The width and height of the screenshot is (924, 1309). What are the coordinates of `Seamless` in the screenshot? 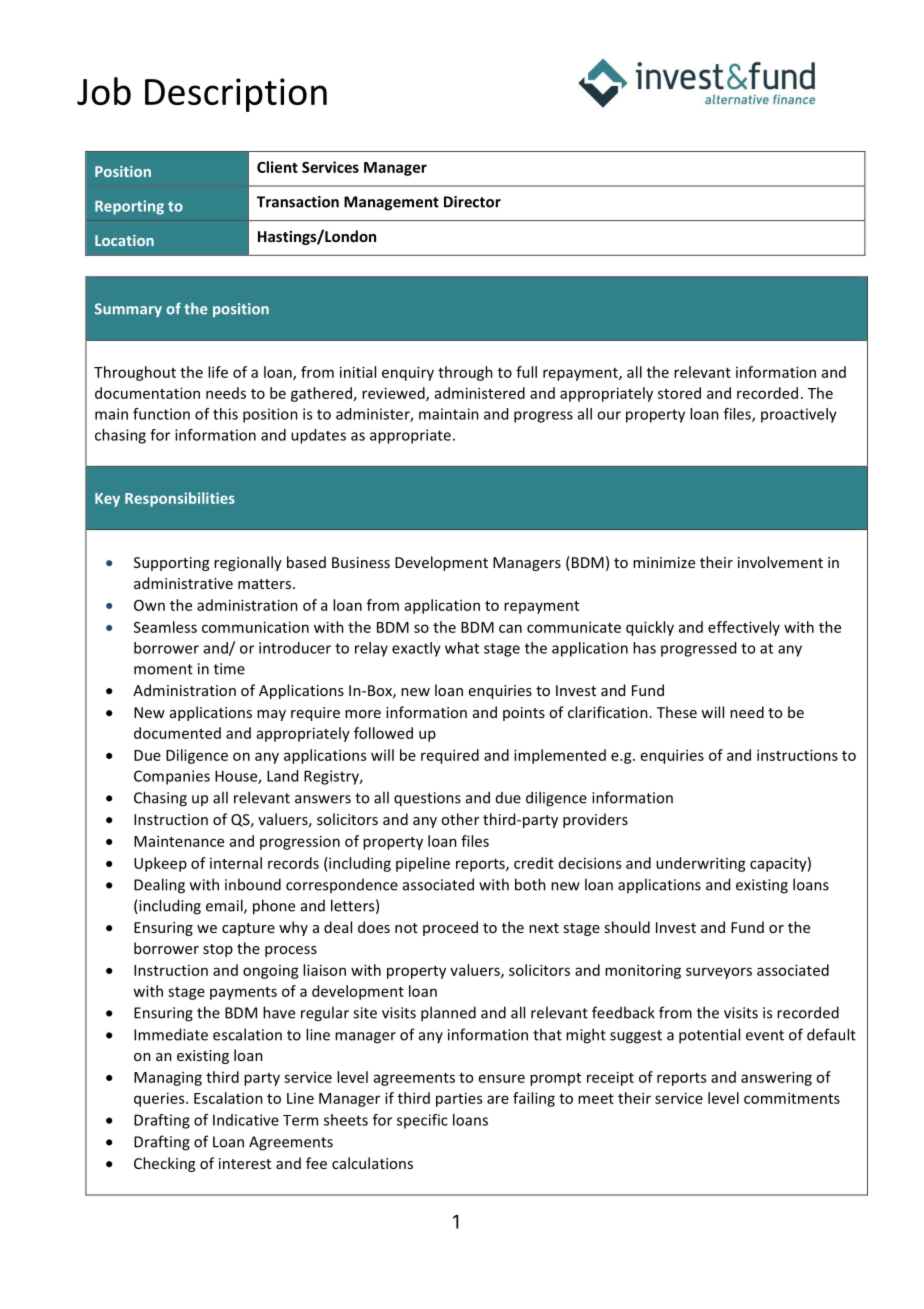 It's located at (165, 627).
